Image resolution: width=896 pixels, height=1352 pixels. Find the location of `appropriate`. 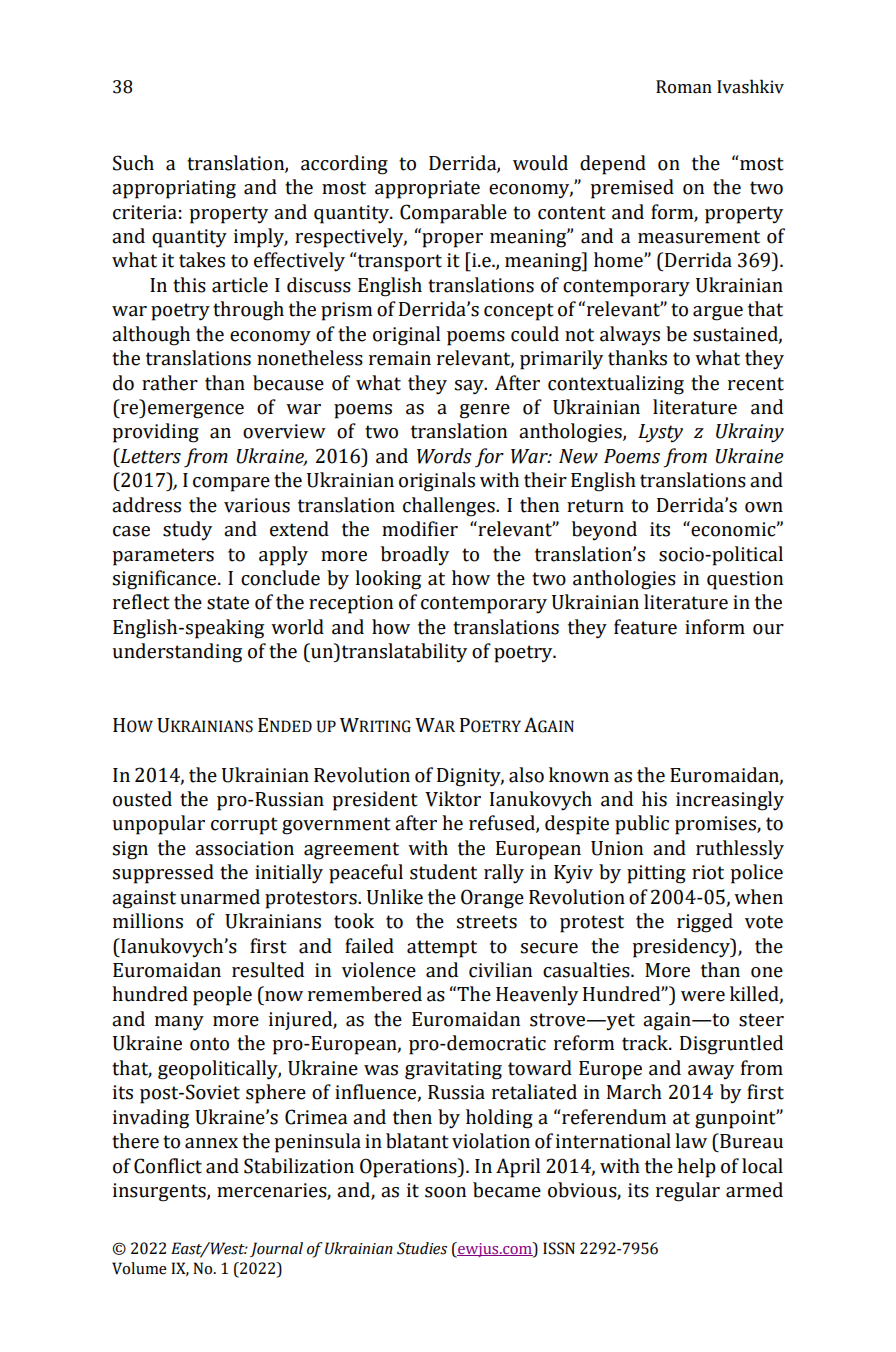

appropriate is located at coordinates (427, 189).
